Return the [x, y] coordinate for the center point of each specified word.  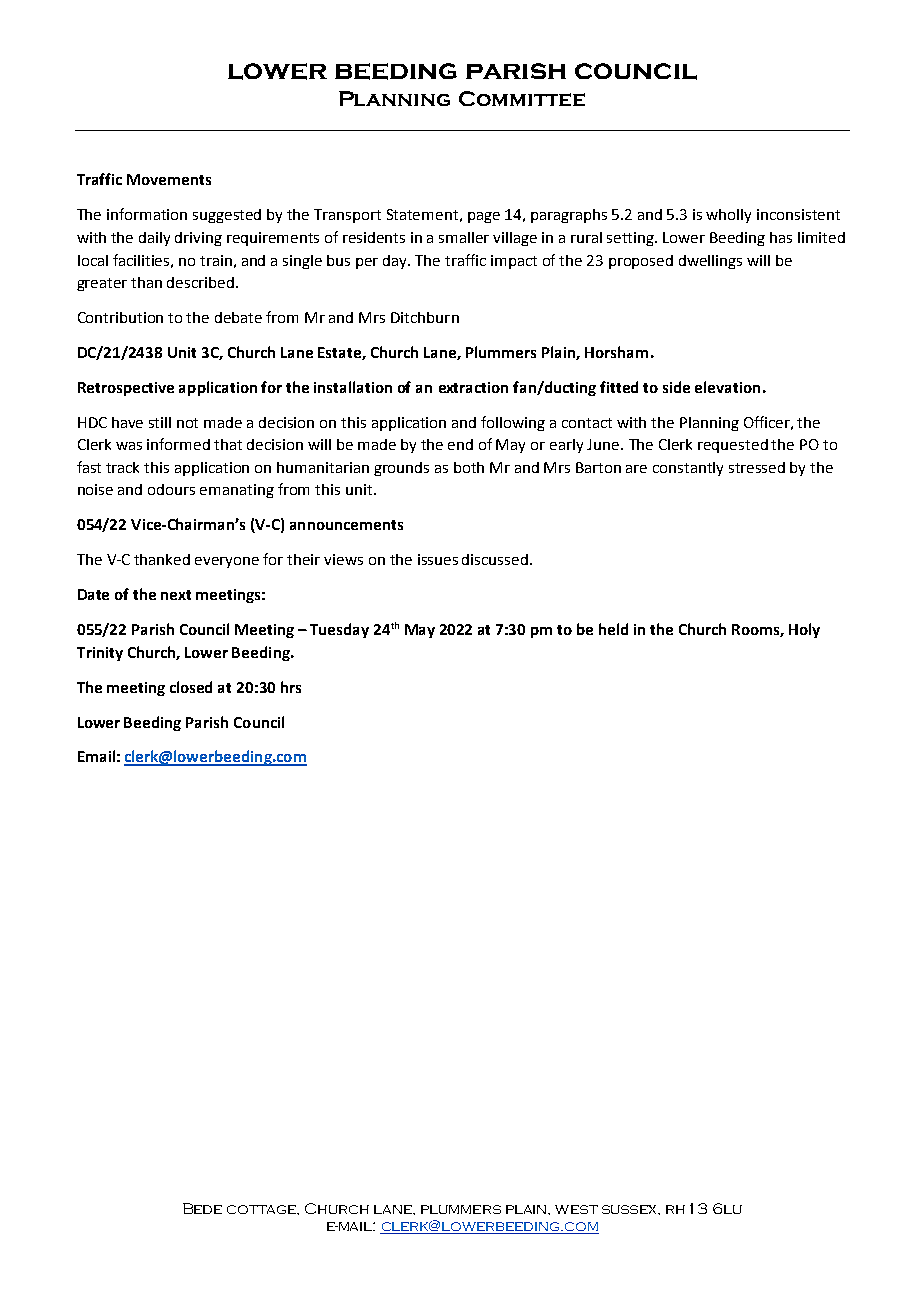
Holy [804, 630]
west [576, 1209]
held [613, 629]
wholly [728, 216]
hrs [291, 687]
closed [191, 687]
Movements [169, 179]
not [187, 423]
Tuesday [339, 630]
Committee [522, 98]
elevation [727, 387]
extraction [473, 387]
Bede [202, 1208]
